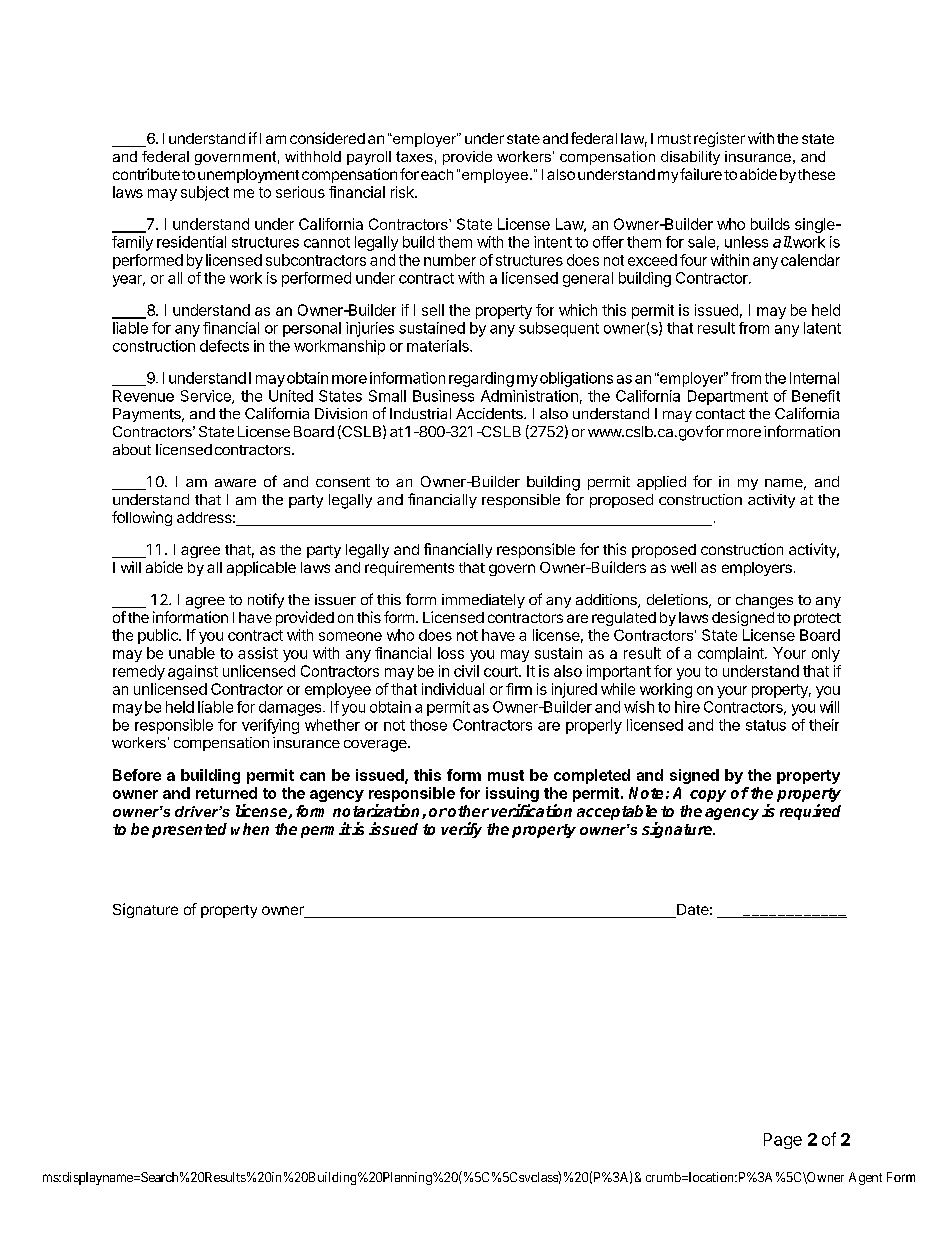  I want to click on presented, so click(189, 830).
